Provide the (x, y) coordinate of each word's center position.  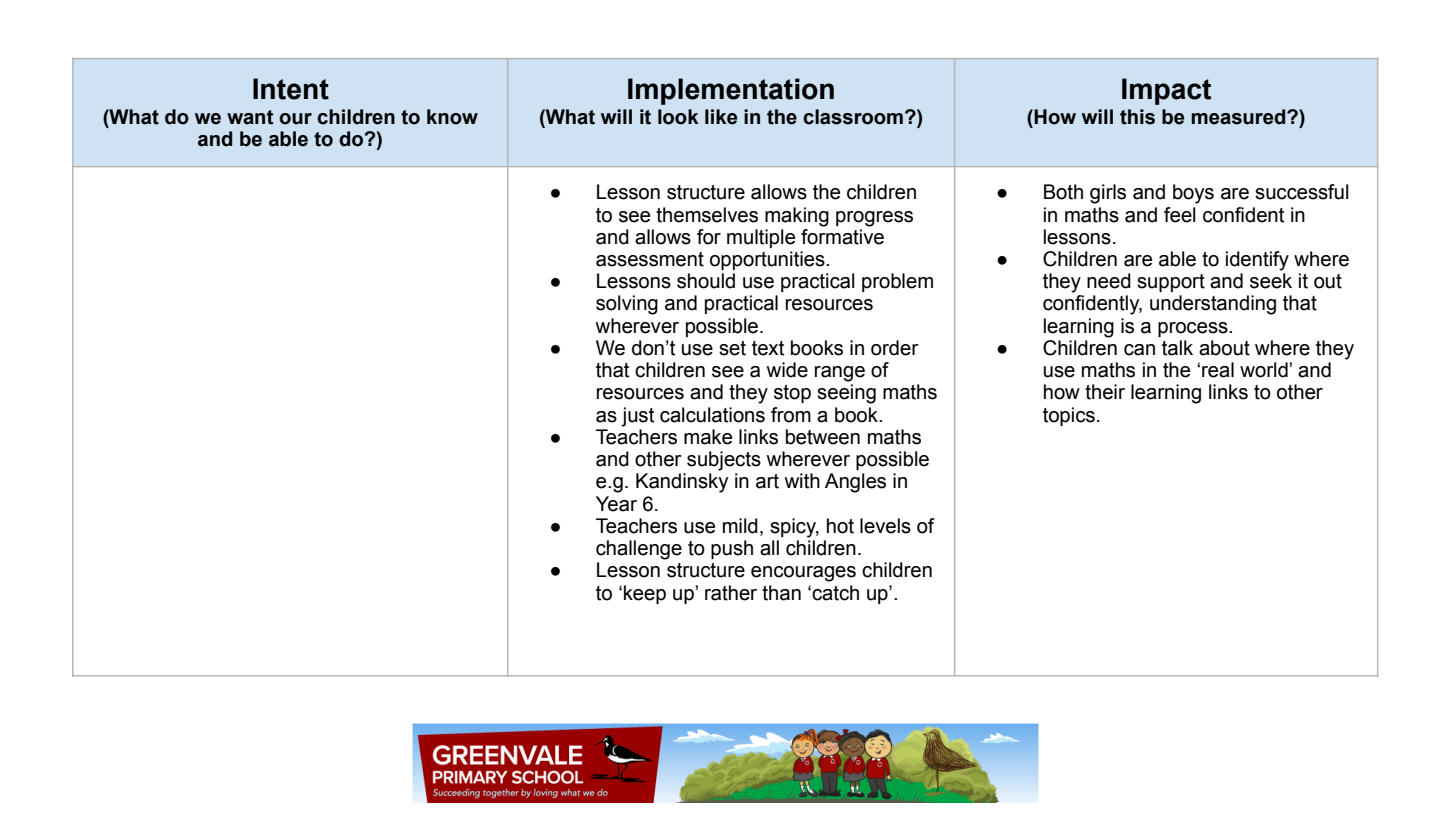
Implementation (731, 91)
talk (1177, 348)
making (797, 217)
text (768, 348)
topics (1069, 416)
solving (627, 305)
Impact (1166, 91)
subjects (724, 461)
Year (616, 504)
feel (1180, 215)
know (452, 117)
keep (645, 594)
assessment (650, 259)
